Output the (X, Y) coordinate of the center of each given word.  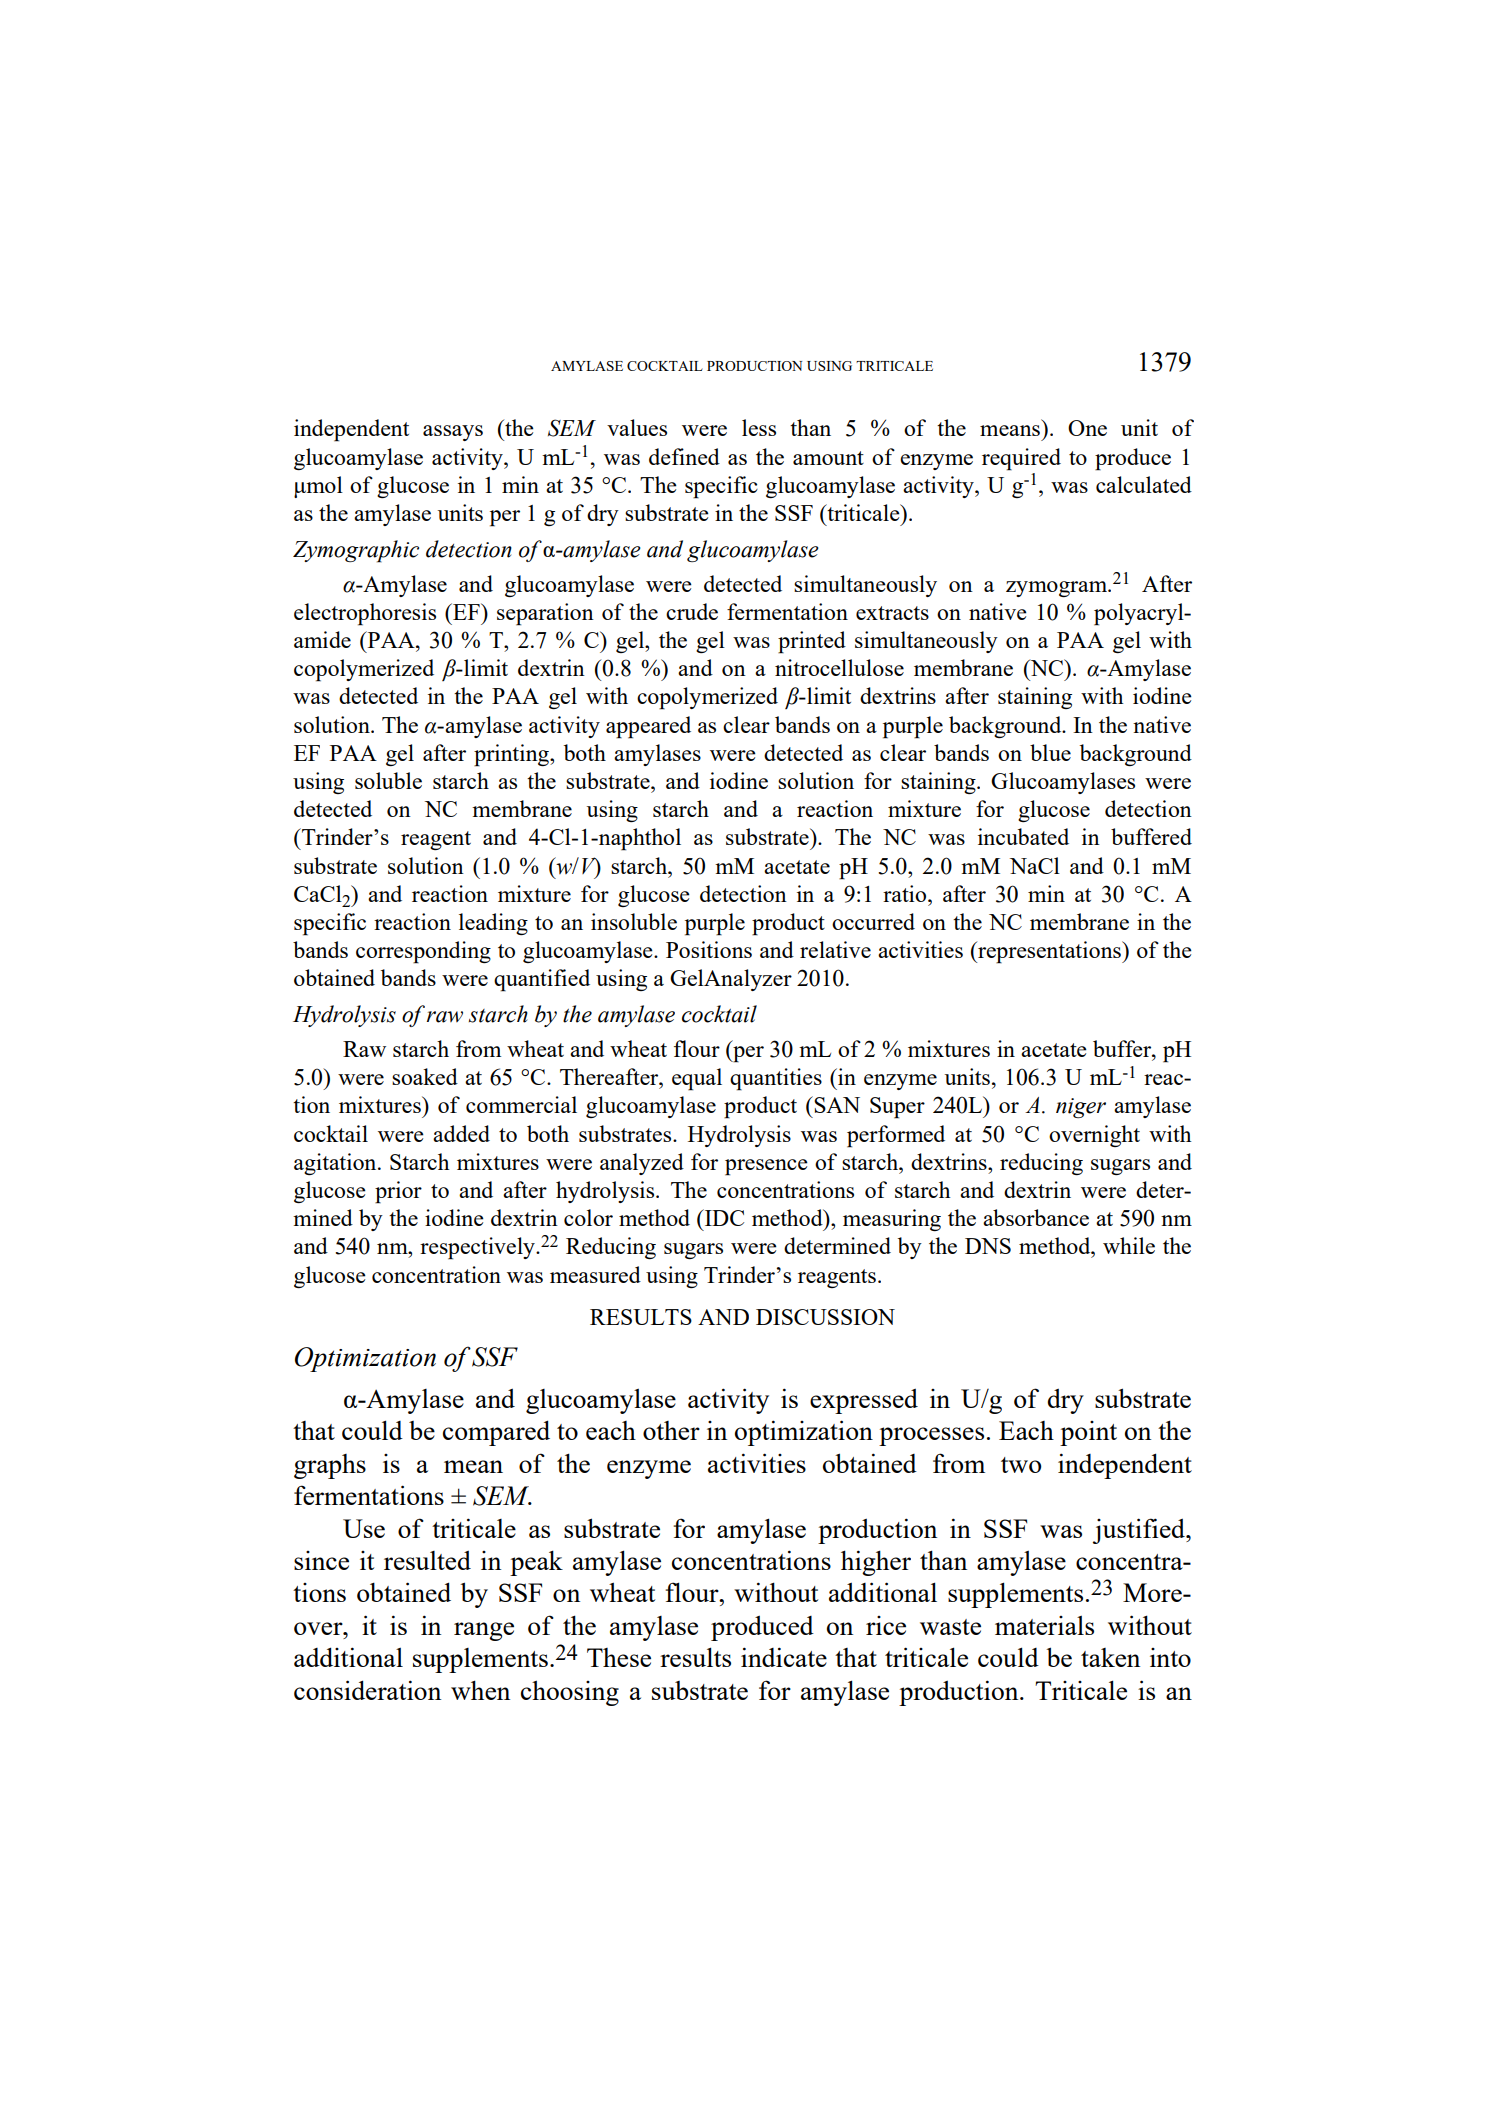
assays (453, 433)
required (1021, 459)
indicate (784, 1657)
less (759, 427)
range (484, 1631)
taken (1110, 1657)
